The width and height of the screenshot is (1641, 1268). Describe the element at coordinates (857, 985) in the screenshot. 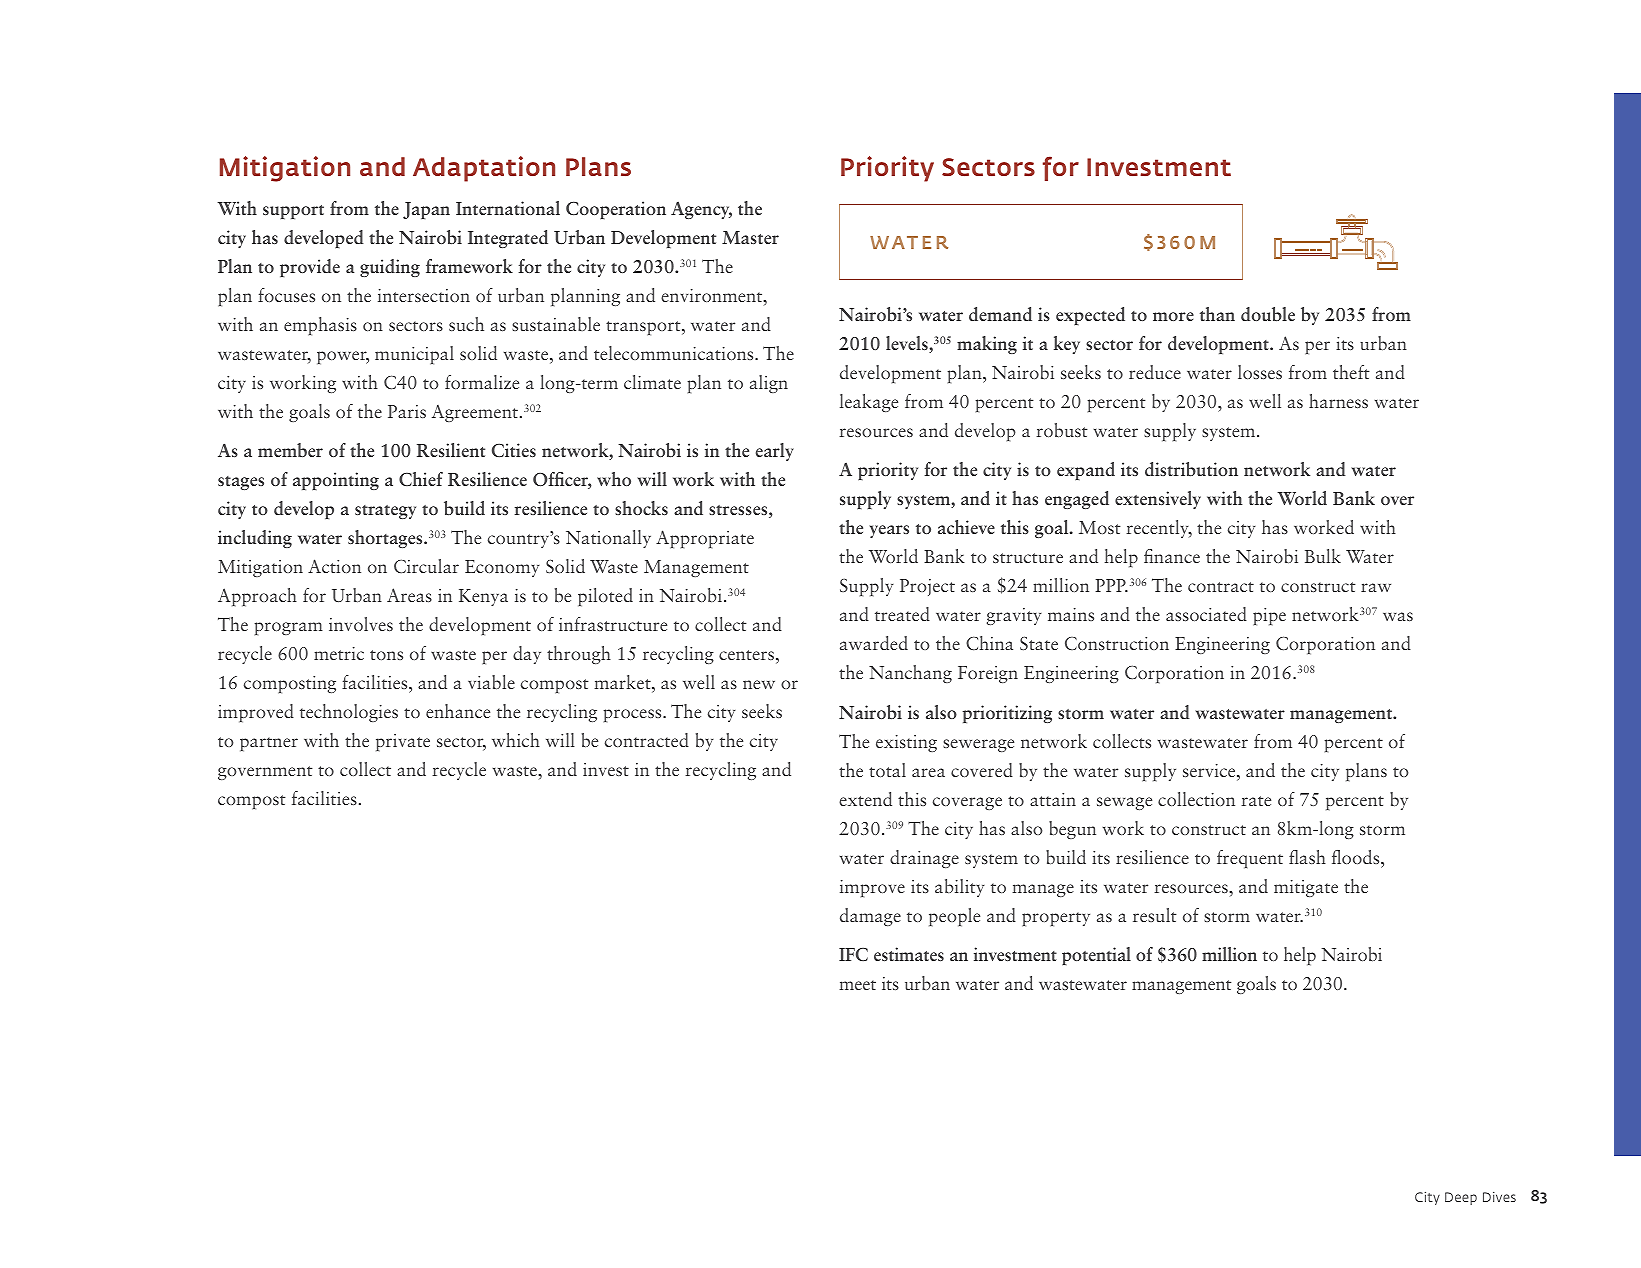

I see `meet` at that location.
